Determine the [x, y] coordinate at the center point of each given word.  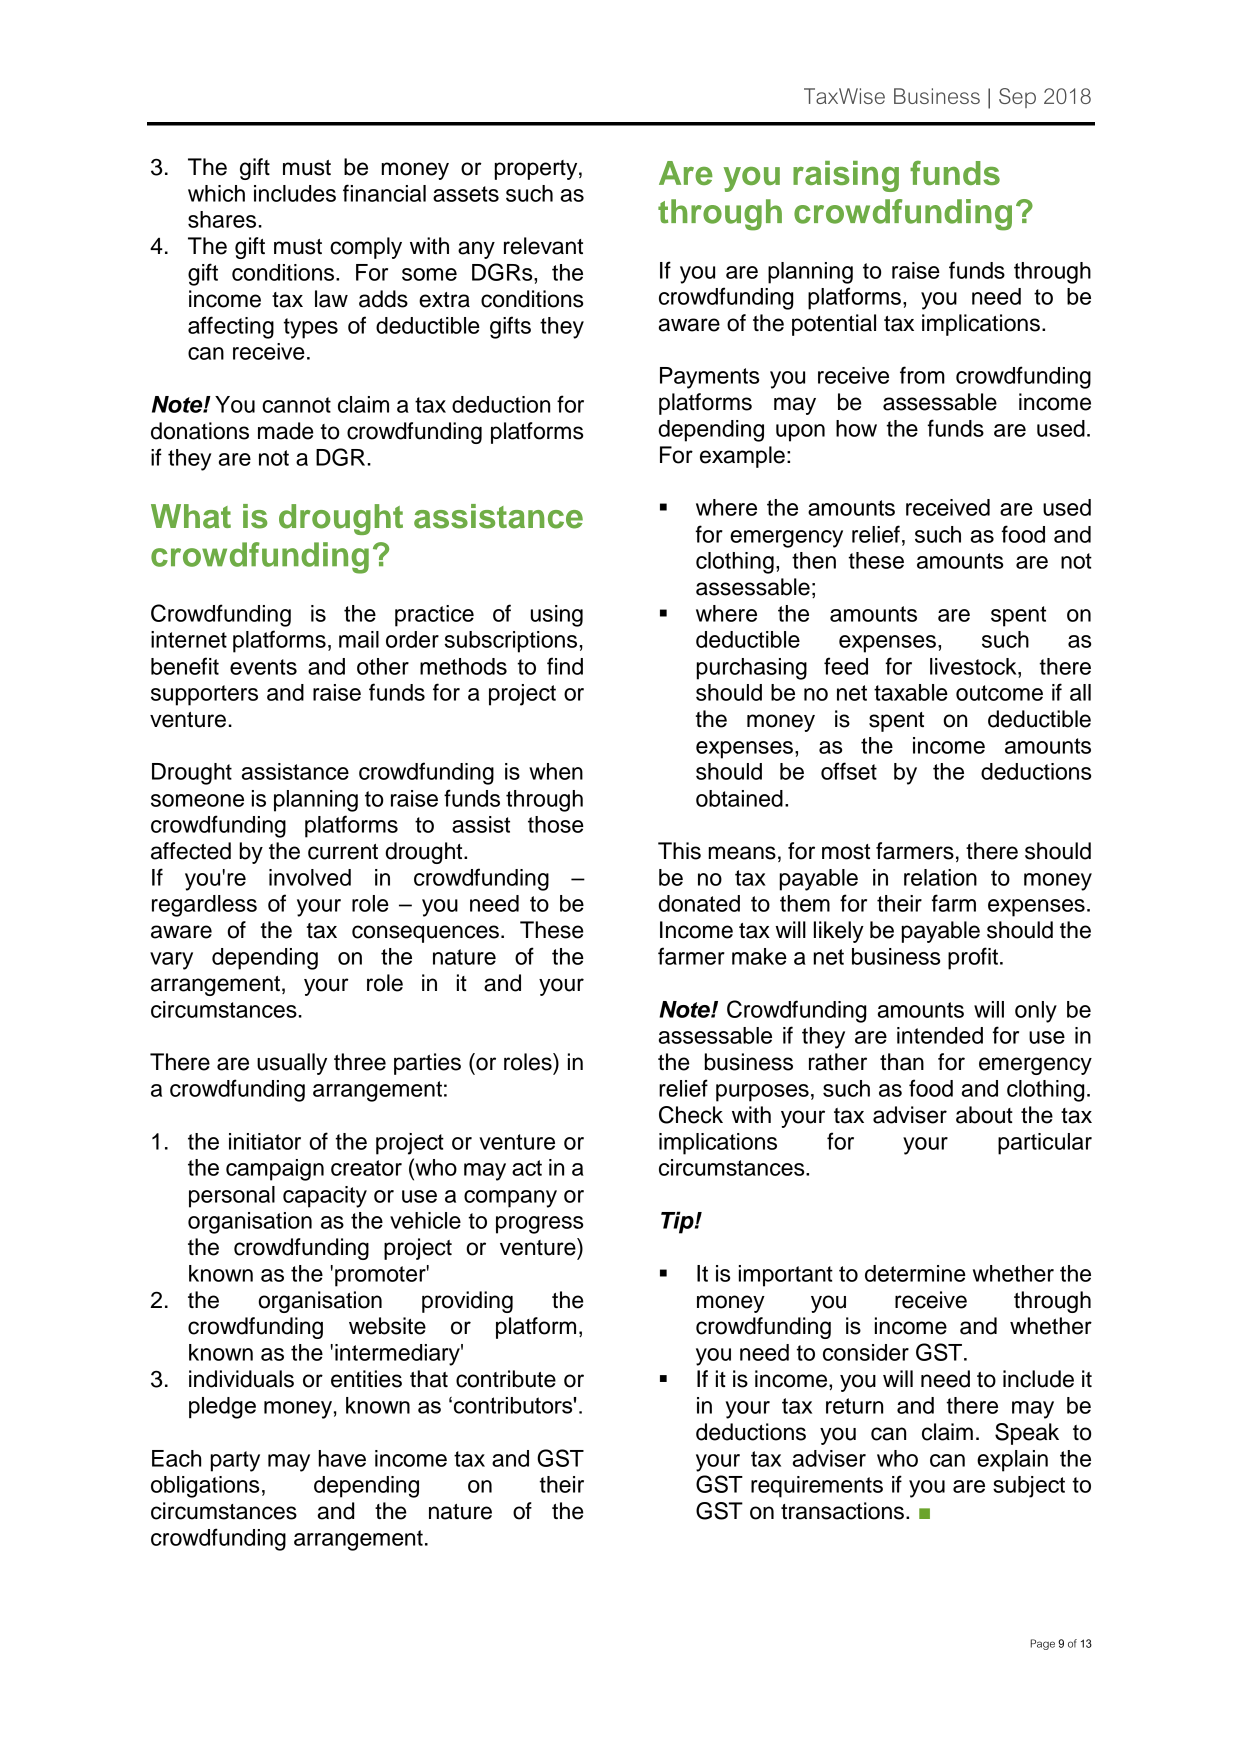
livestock [974, 666]
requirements [817, 1487]
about [984, 1115]
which [216, 193]
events [263, 667]
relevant [543, 246]
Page [1042, 1644]
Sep [1017, 98]
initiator [265, 1141]
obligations [205, 1487]
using [557, 616]
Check [691, 1115]
